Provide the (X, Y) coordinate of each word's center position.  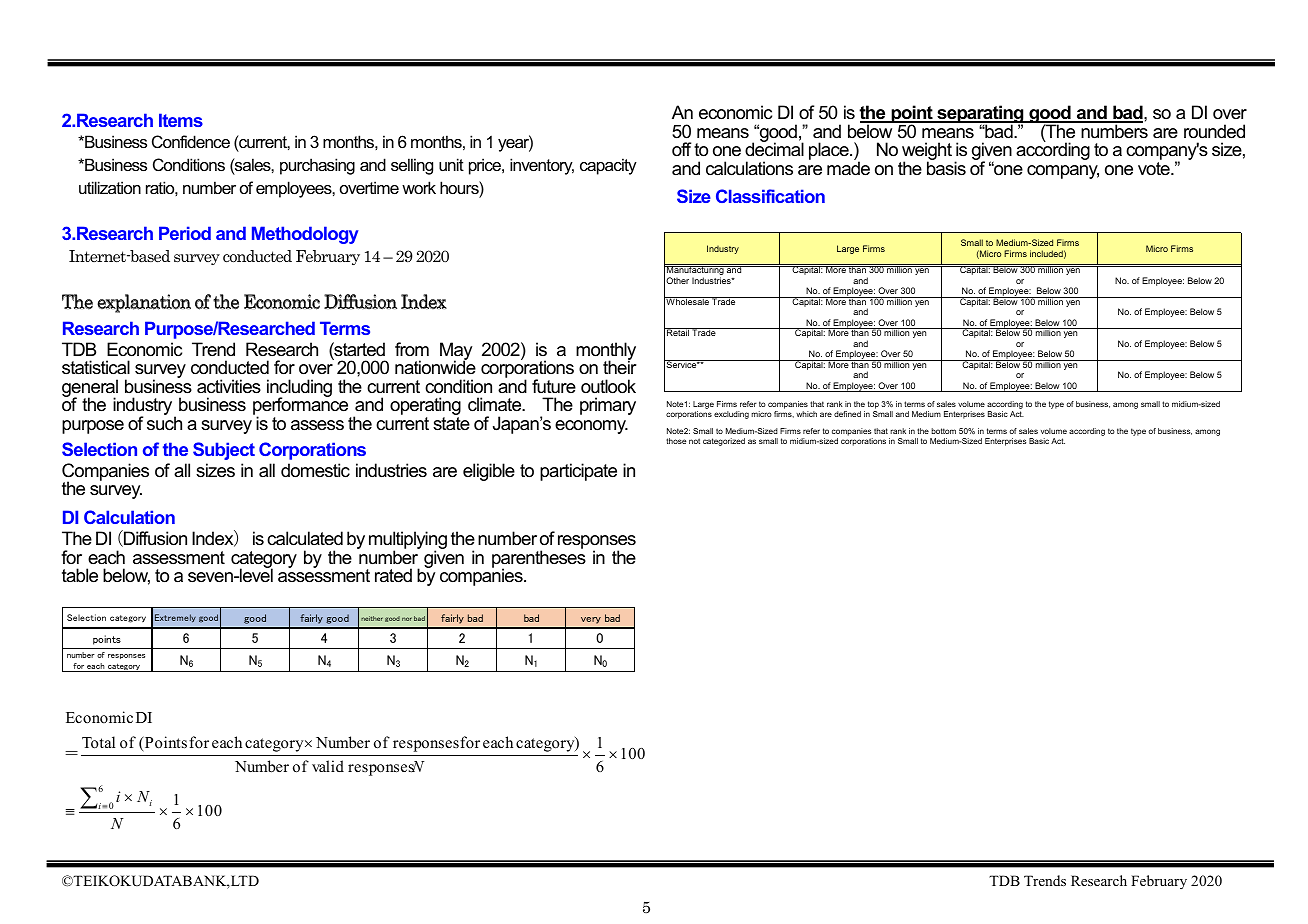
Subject (224, 451)
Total (98, 742)
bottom (943, 431)
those (676, 441)
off (681, 149)
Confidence (191, 141)
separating (980, 115)
